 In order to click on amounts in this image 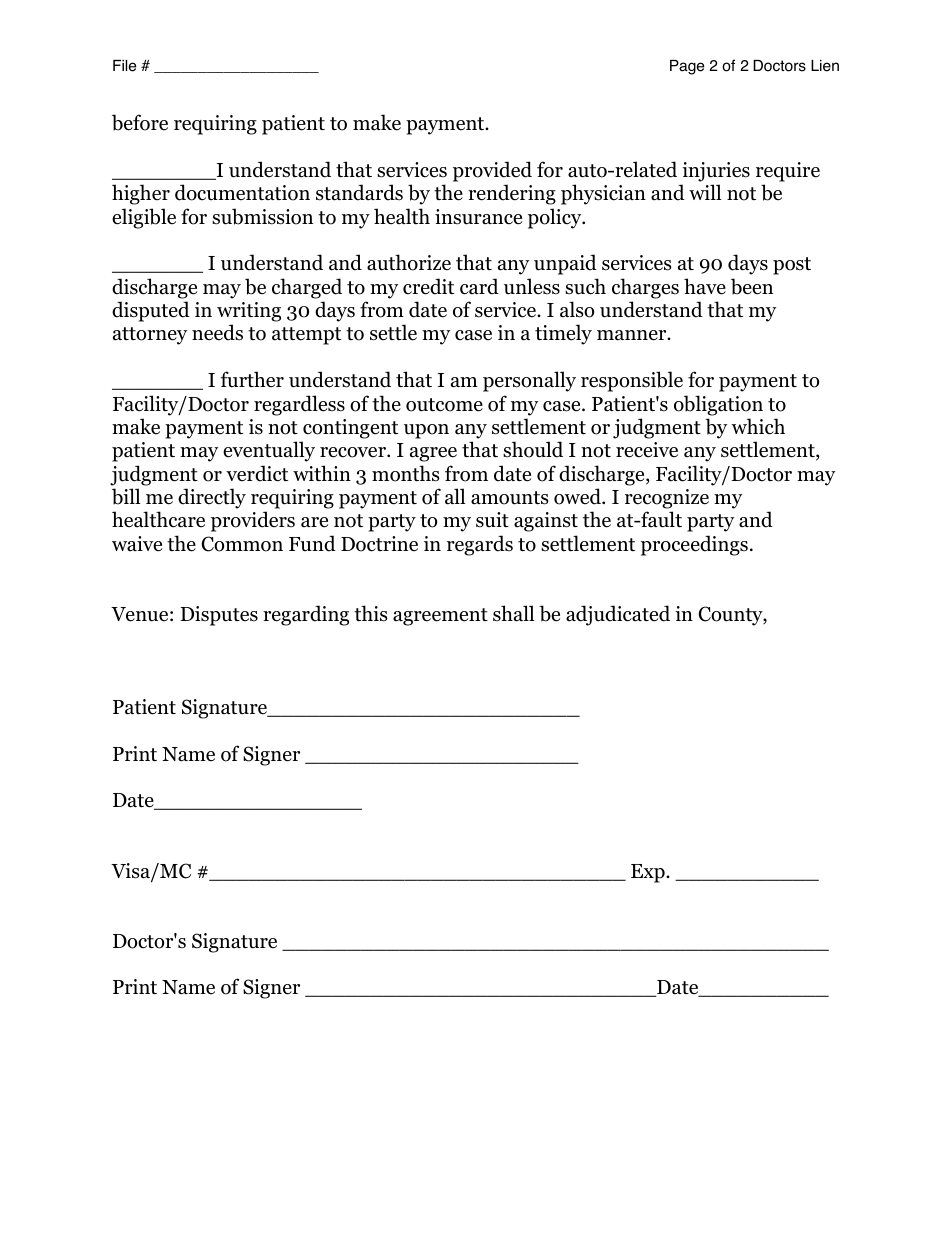, I will do `click(510, 498)`.
